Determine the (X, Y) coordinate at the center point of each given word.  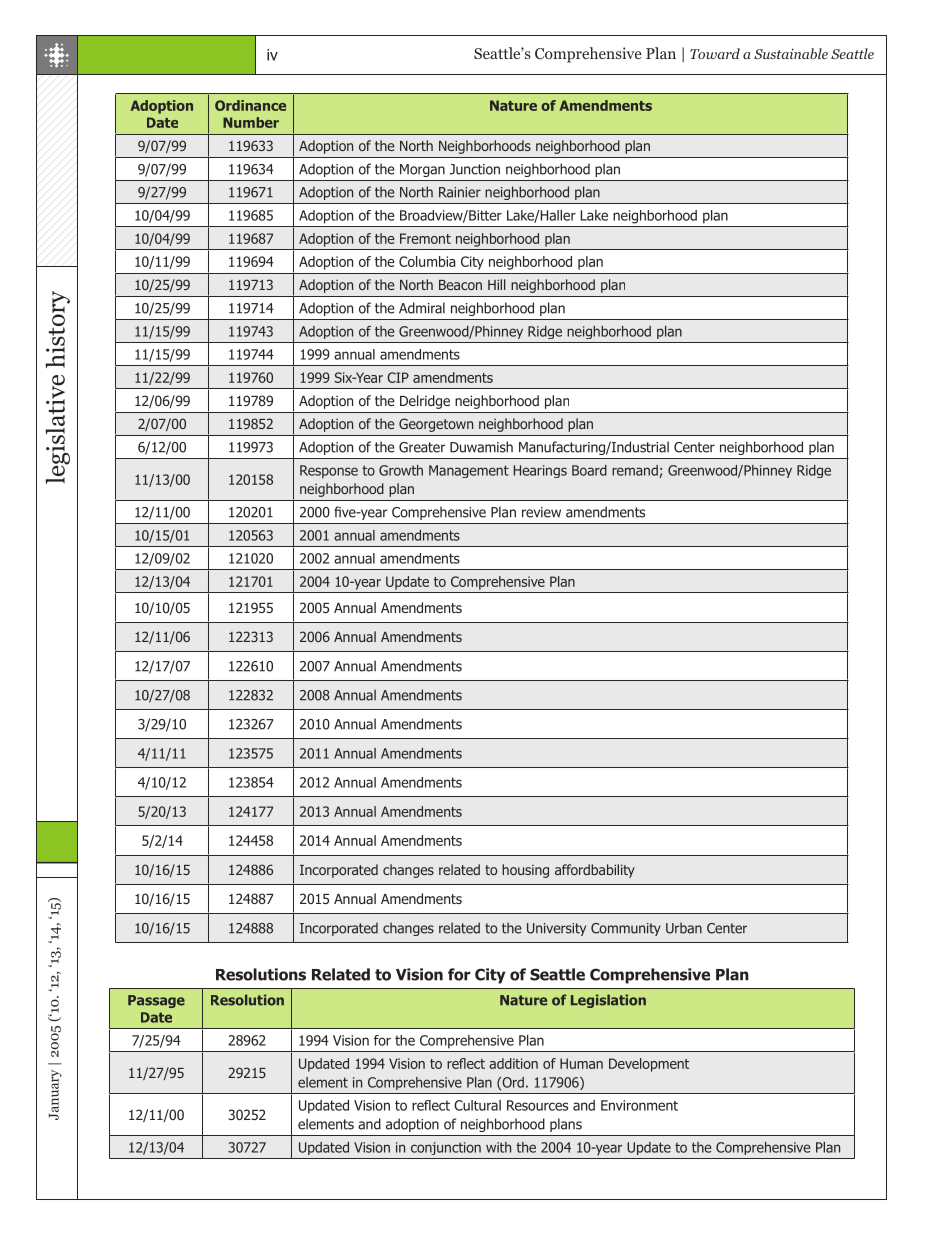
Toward (715, 53)
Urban (684, 928)
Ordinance (250, 105)
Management (469, 471)
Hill (497, 284)
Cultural (477, 1105)
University (556, 929)
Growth (401, 470)
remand (636, 471)
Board (589, 470)
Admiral (422, 308)
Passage (156, 1001)
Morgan (422, 170)
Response (329, 472)
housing (525, 871)
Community (626, 929)
